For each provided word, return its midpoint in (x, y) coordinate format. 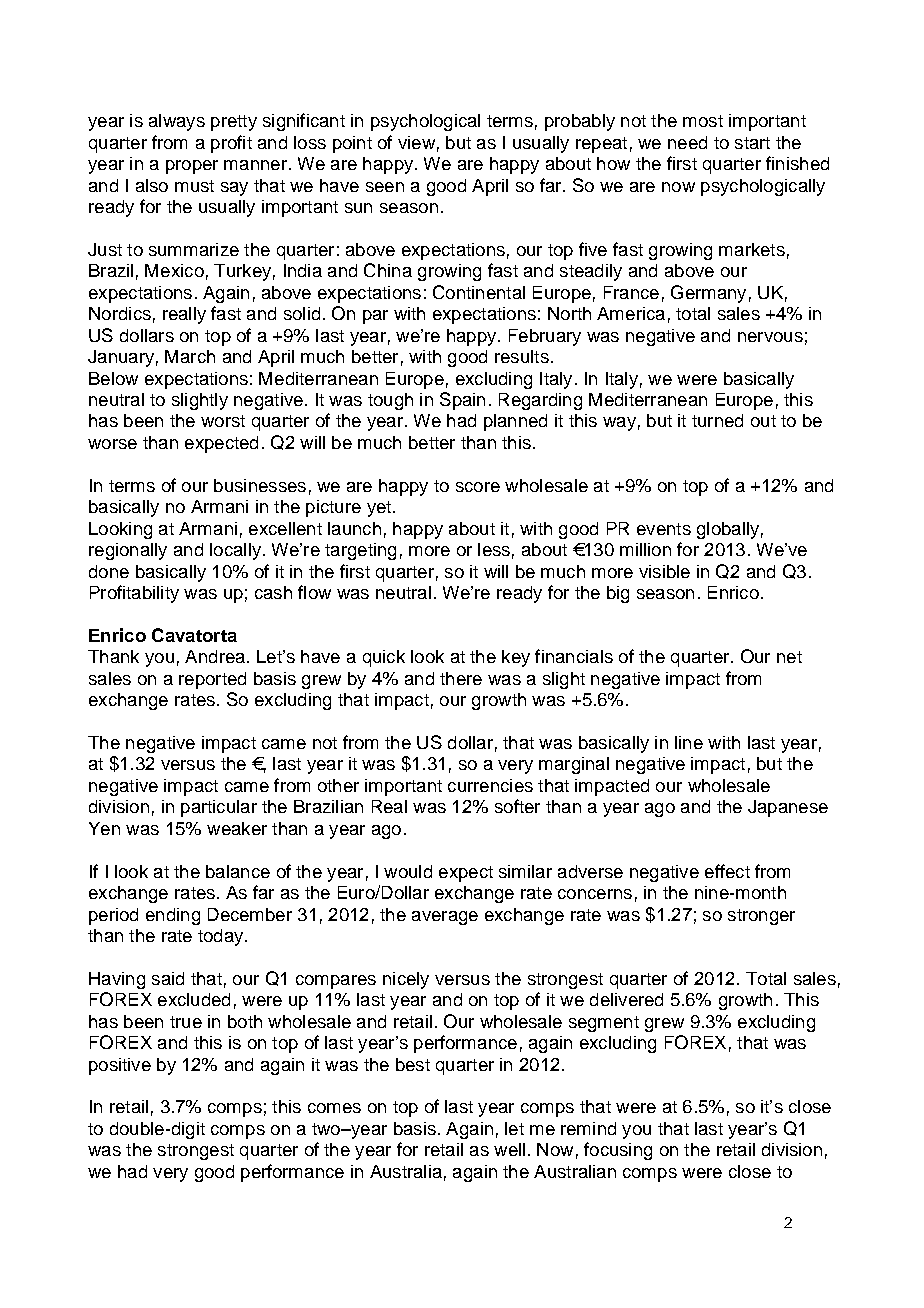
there (461, 678)
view (416, 142)
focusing (618, 1151)
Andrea (215, 656)
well (509, 1149)
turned (717, 420)
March (190, 356)
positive (120, 1066)
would (408, 871)
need (687, 142)
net (789, 657)
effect (727, 871)
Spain (462, 401)
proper (192, 167)
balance (238, 871)
